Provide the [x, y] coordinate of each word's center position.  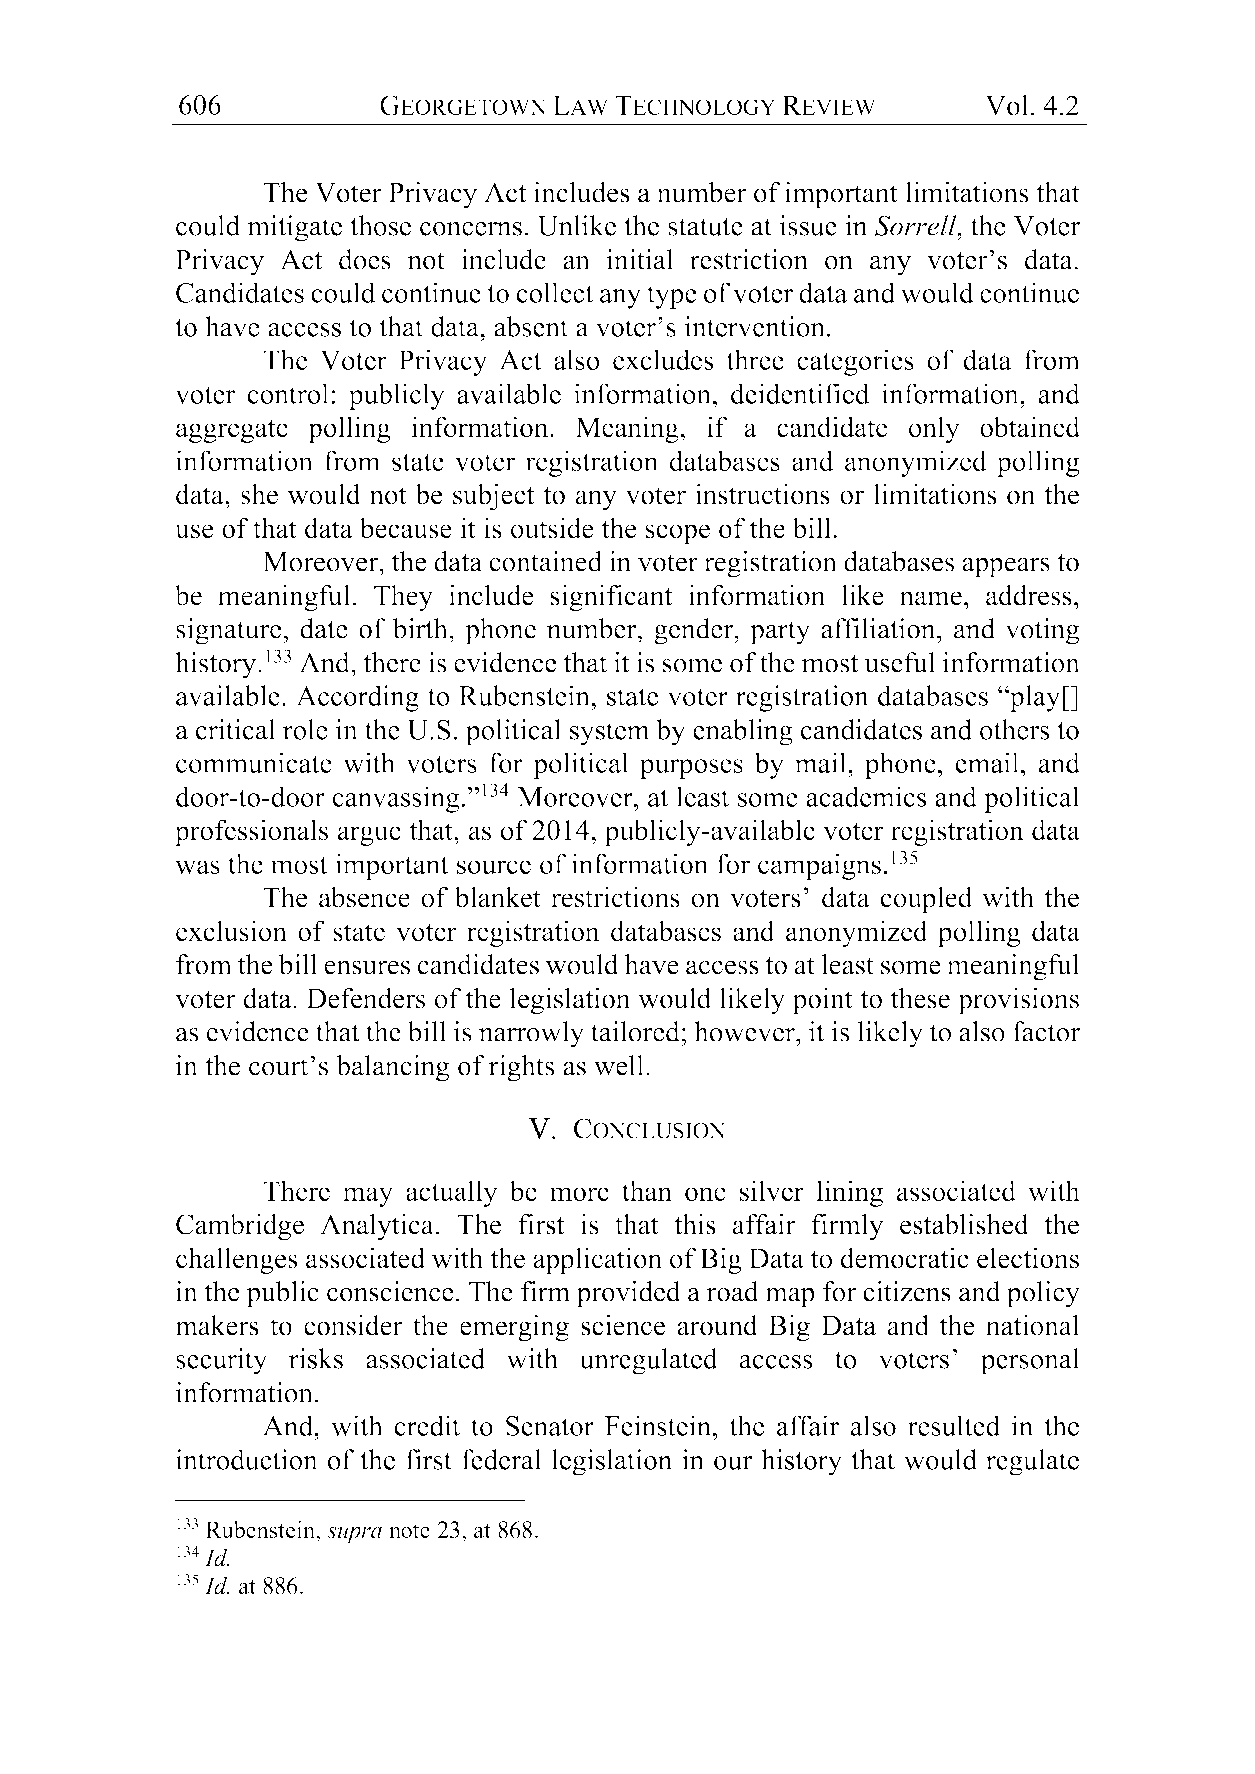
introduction [247, 1459]
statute [705, 227]
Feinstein [659, 1425]
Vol [1006, 105]
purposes [691, 769]
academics [866, 796]
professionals [251, 832]
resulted [954, 1425]
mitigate [294, 228]
